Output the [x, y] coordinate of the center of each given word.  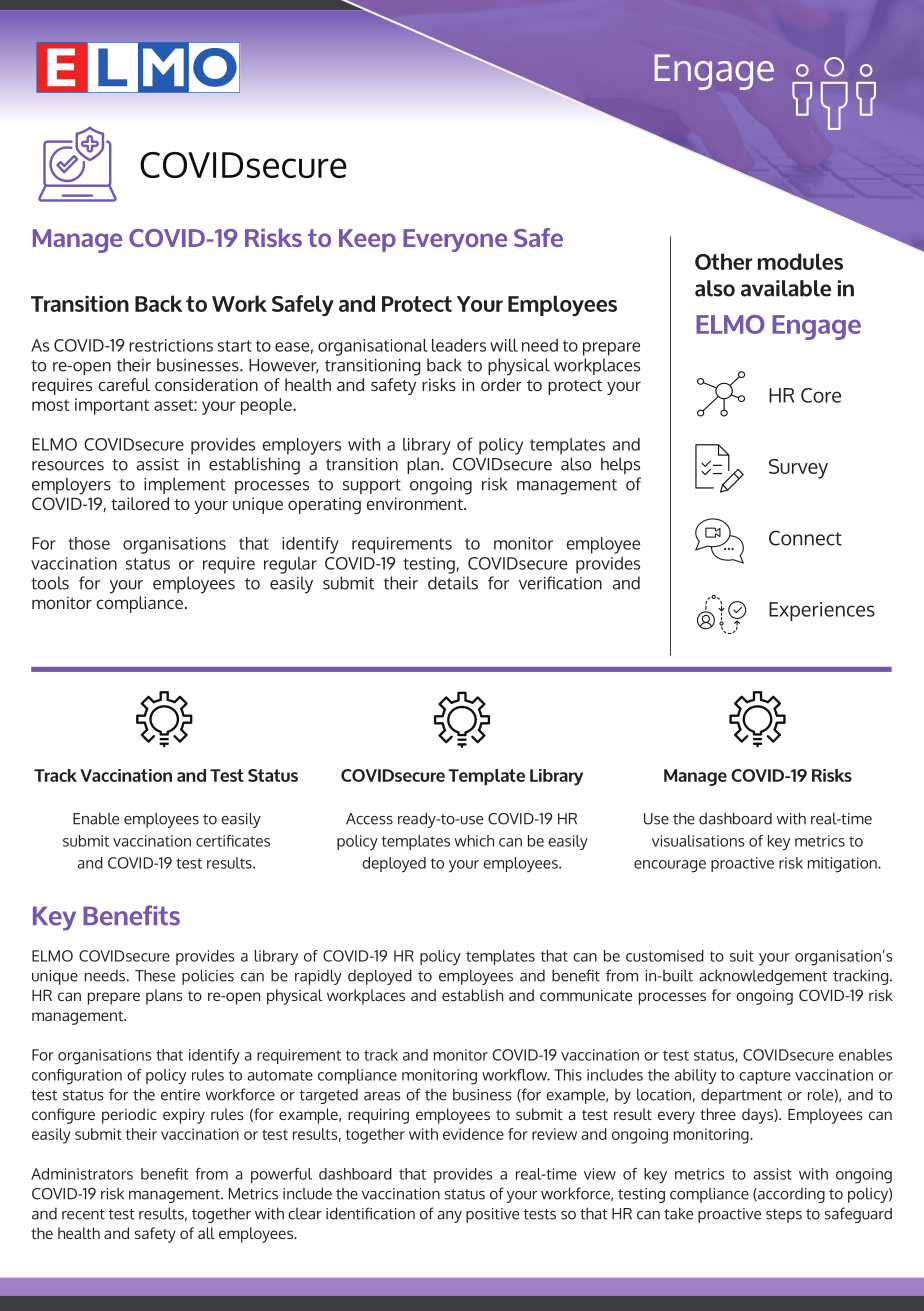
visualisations [698, 841]
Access [369, 819]
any [449, 1217]
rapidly [318, 977]
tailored [140, 503]
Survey [798, 469]
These [155, 975]
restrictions [171, 345]
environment [415, 503]
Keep [367, 240]
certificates [233, 841]
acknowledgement [763, 977]
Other [723, 261]
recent [83, 1214]
